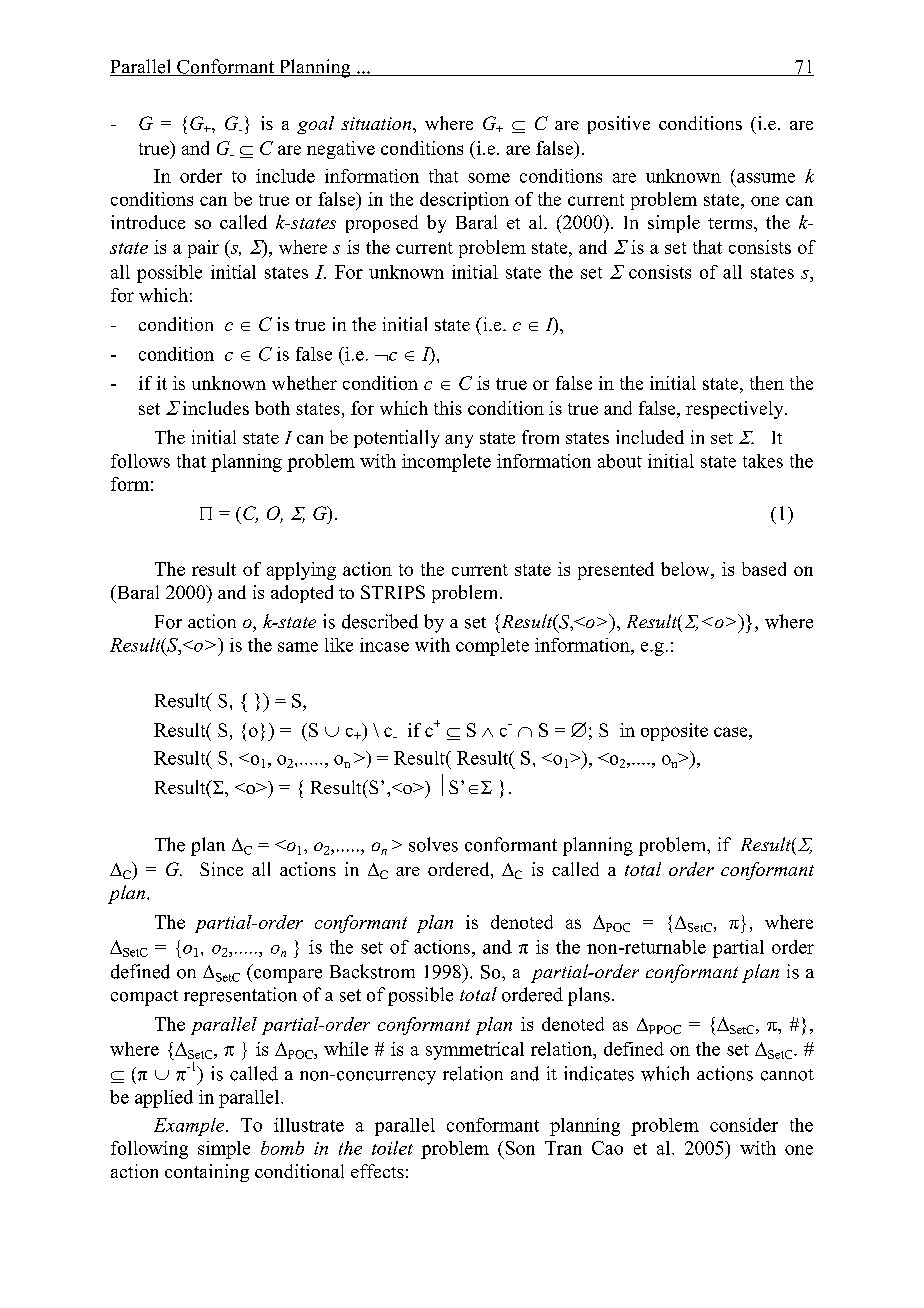  I want to click on consider, so click(744, 1125).
